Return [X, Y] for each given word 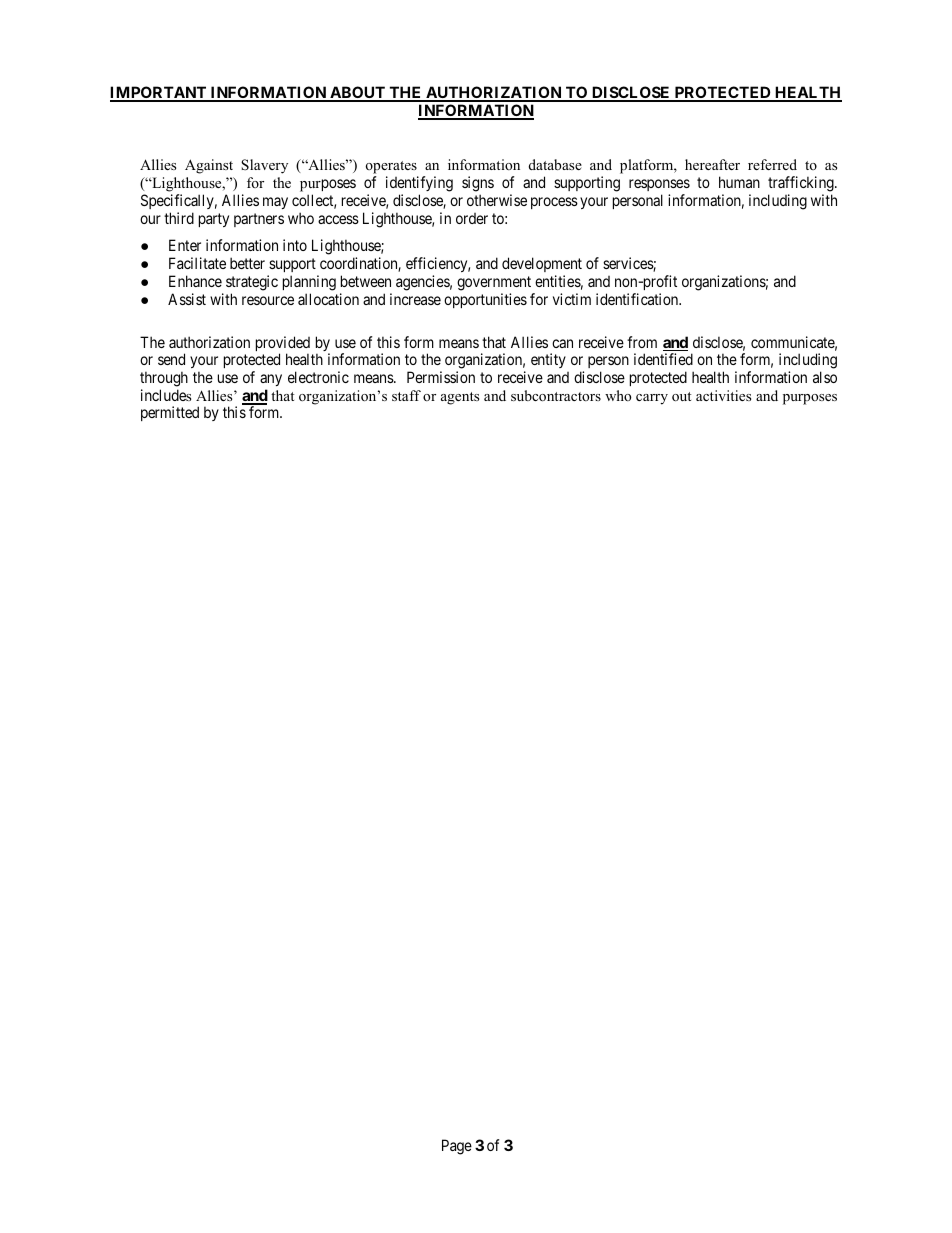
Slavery [264, 166]
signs [478, 185]
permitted [170, 413]
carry [652, 399]
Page [457, 1147]
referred [772, 164]
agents [460, 398]
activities [723, 395]
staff [406, 395]
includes [166, 395]
